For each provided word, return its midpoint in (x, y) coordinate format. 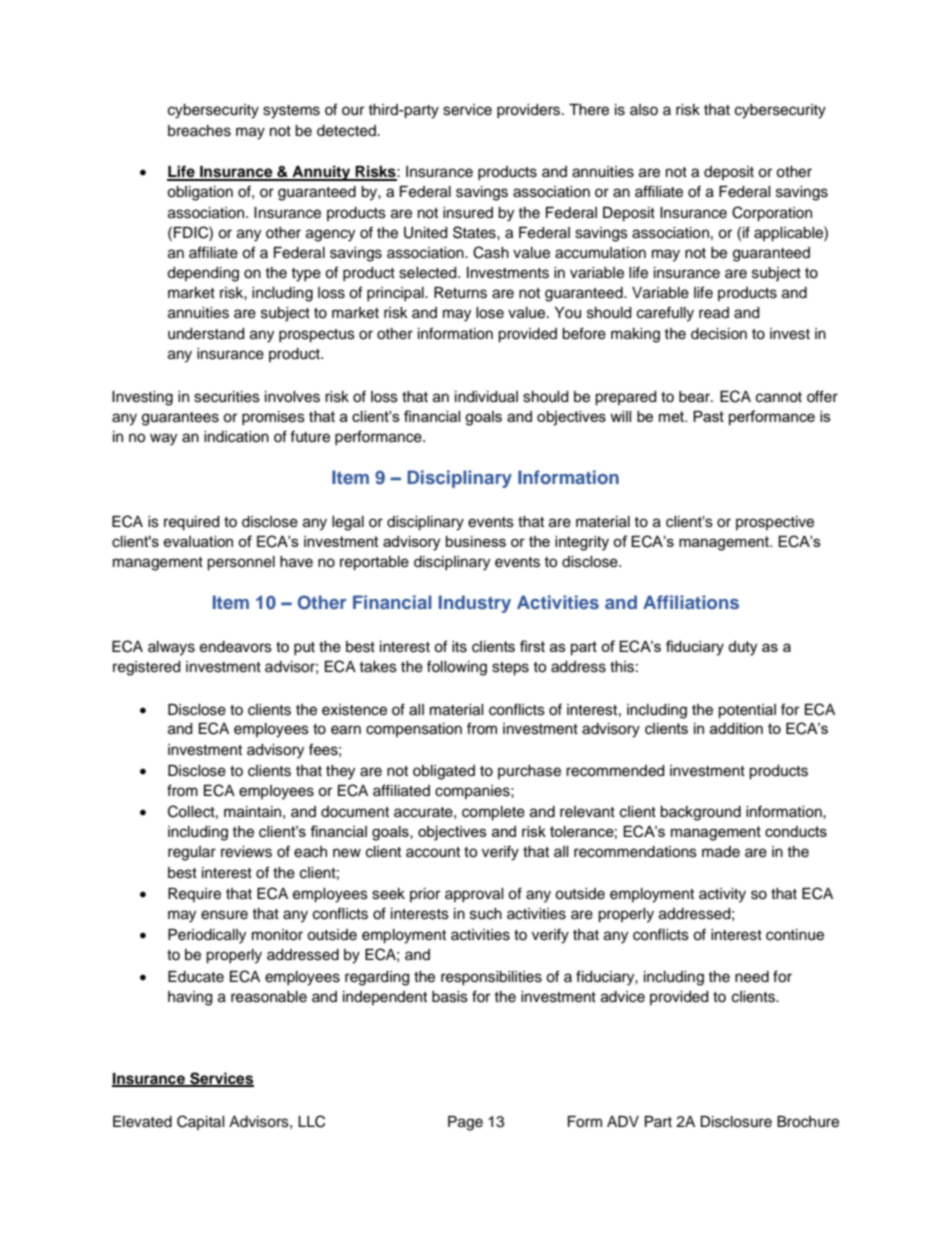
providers (530, 111)
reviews (246, 852)
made (721, 852)
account (433, 852)
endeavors (236, 647)
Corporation (772, 214)
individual (486, 397)
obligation (200, 193)
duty (742, 648)
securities (227, 397)
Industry (475, 604)
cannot (779, 397)
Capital (201, 1122)
